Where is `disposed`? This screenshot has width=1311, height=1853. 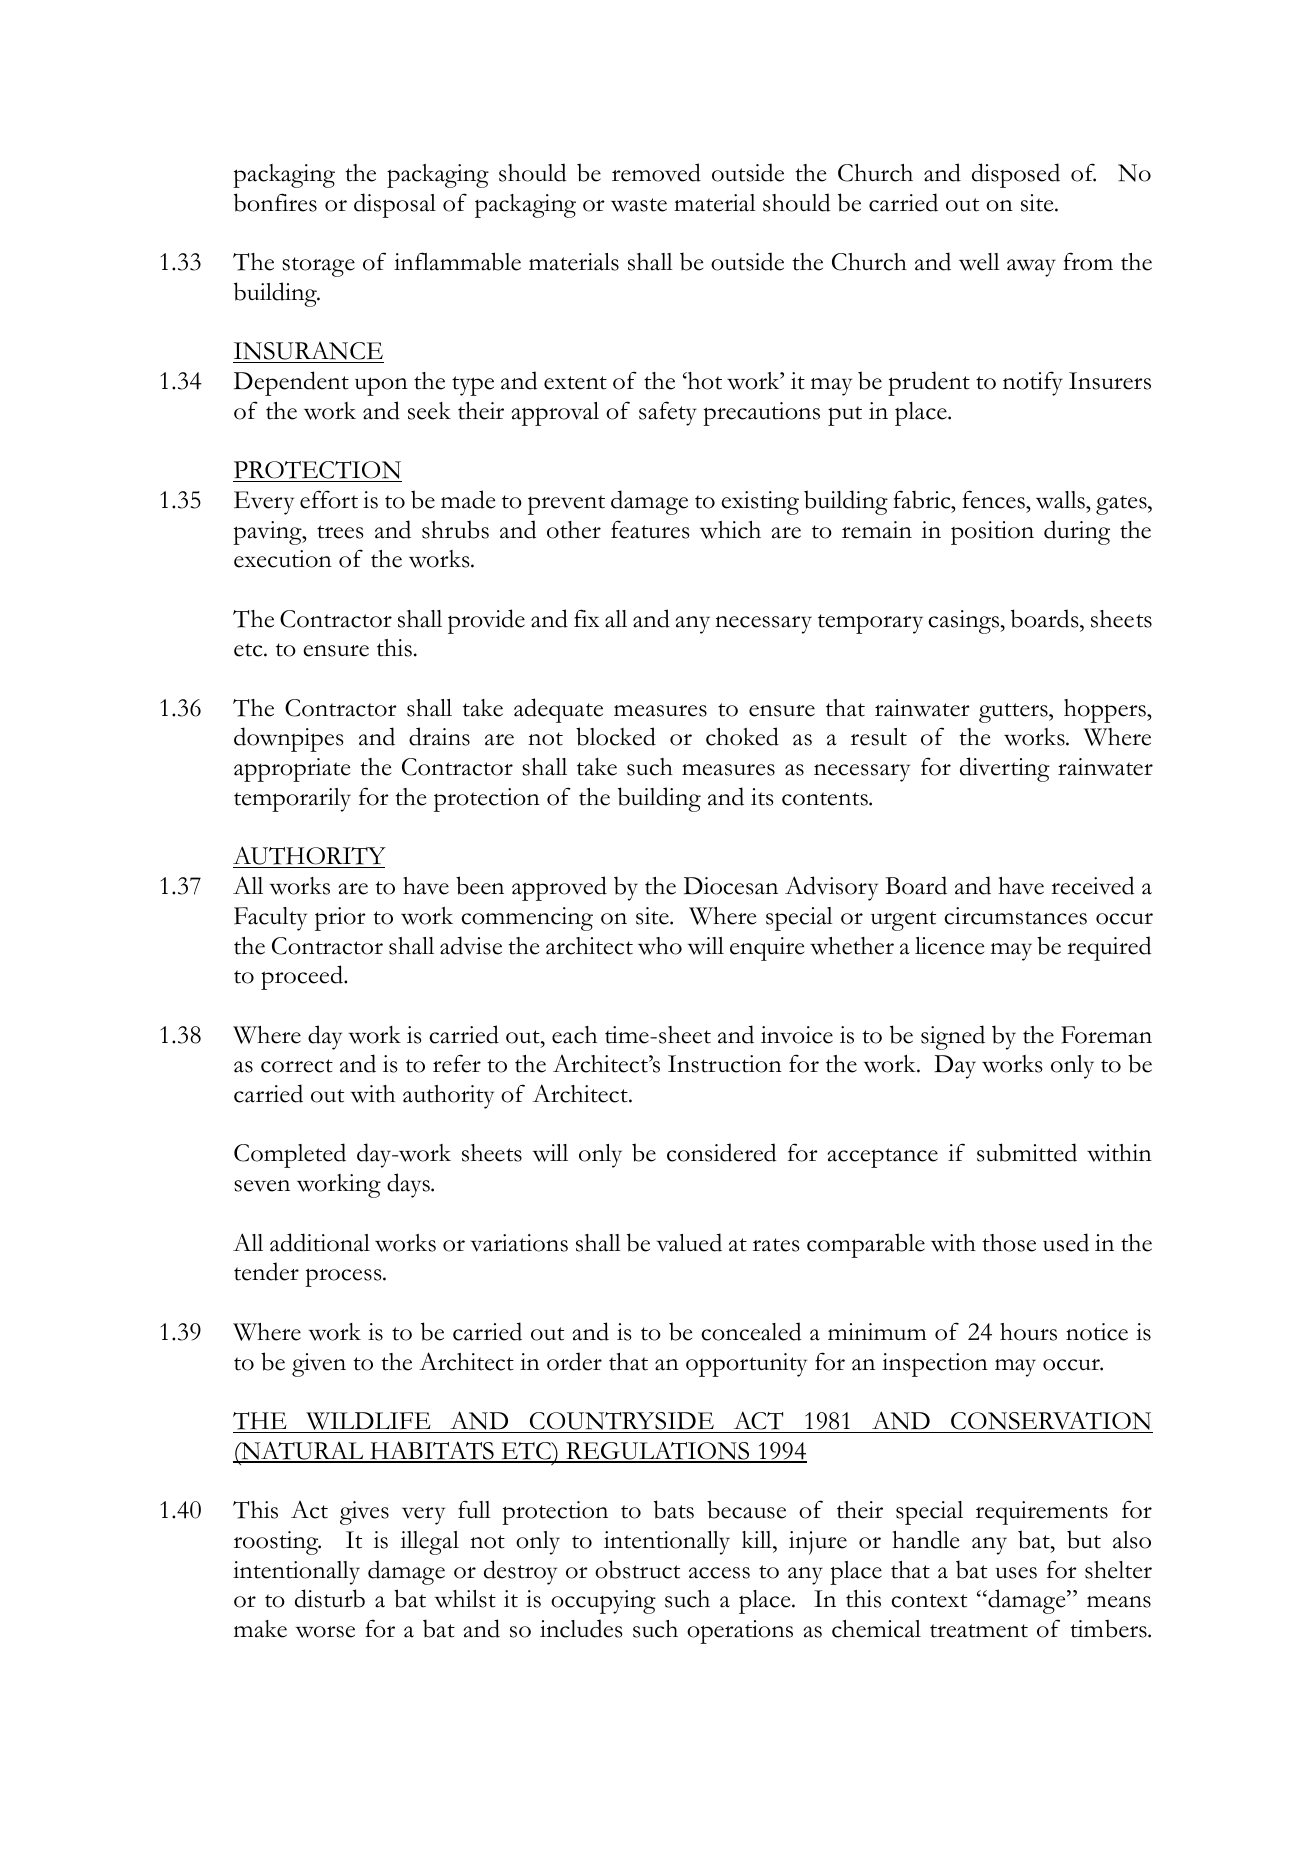
disposed is located at coordinates (1016, 175).
